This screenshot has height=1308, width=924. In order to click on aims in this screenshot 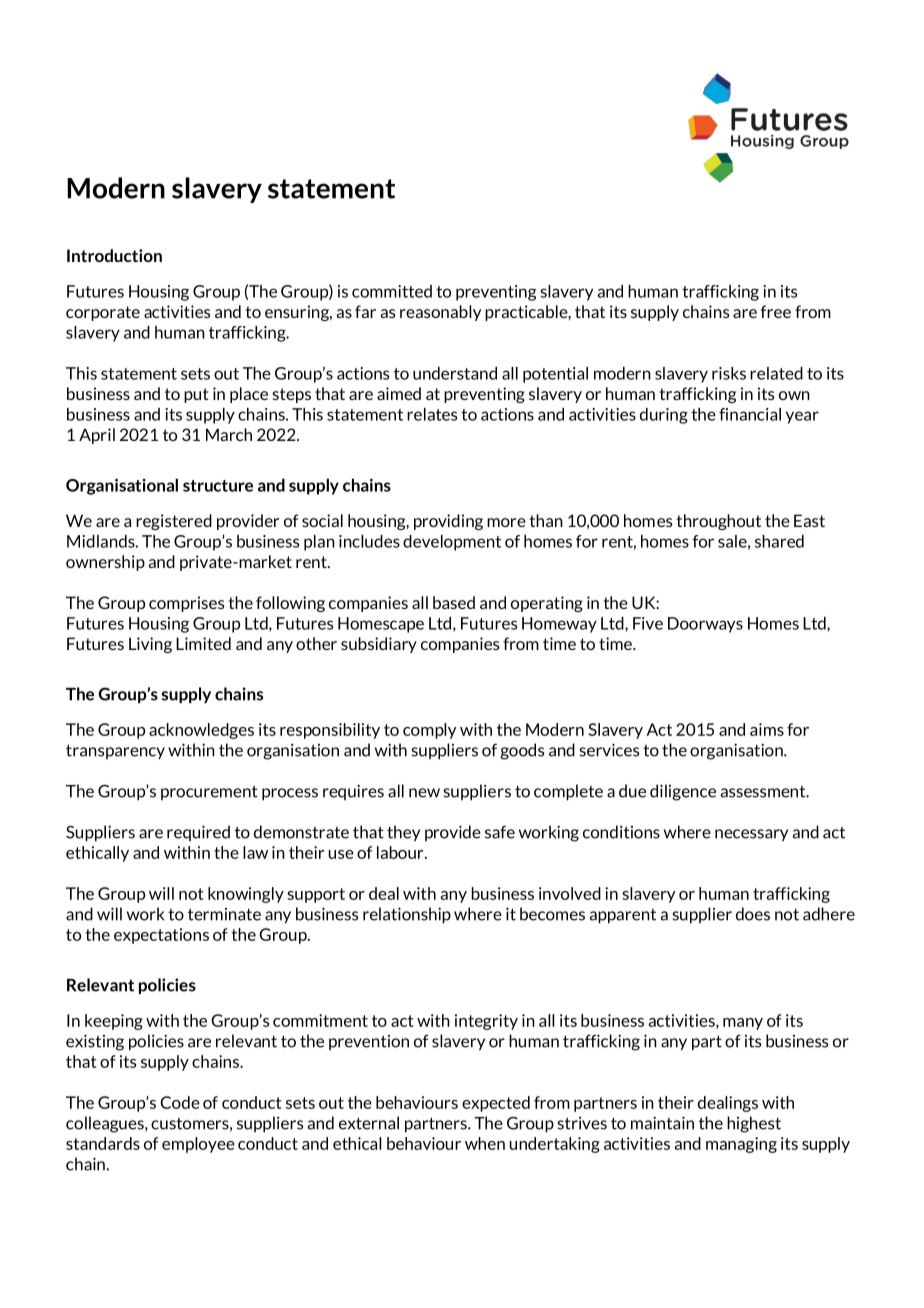, I will do `click(767, 729)`.
